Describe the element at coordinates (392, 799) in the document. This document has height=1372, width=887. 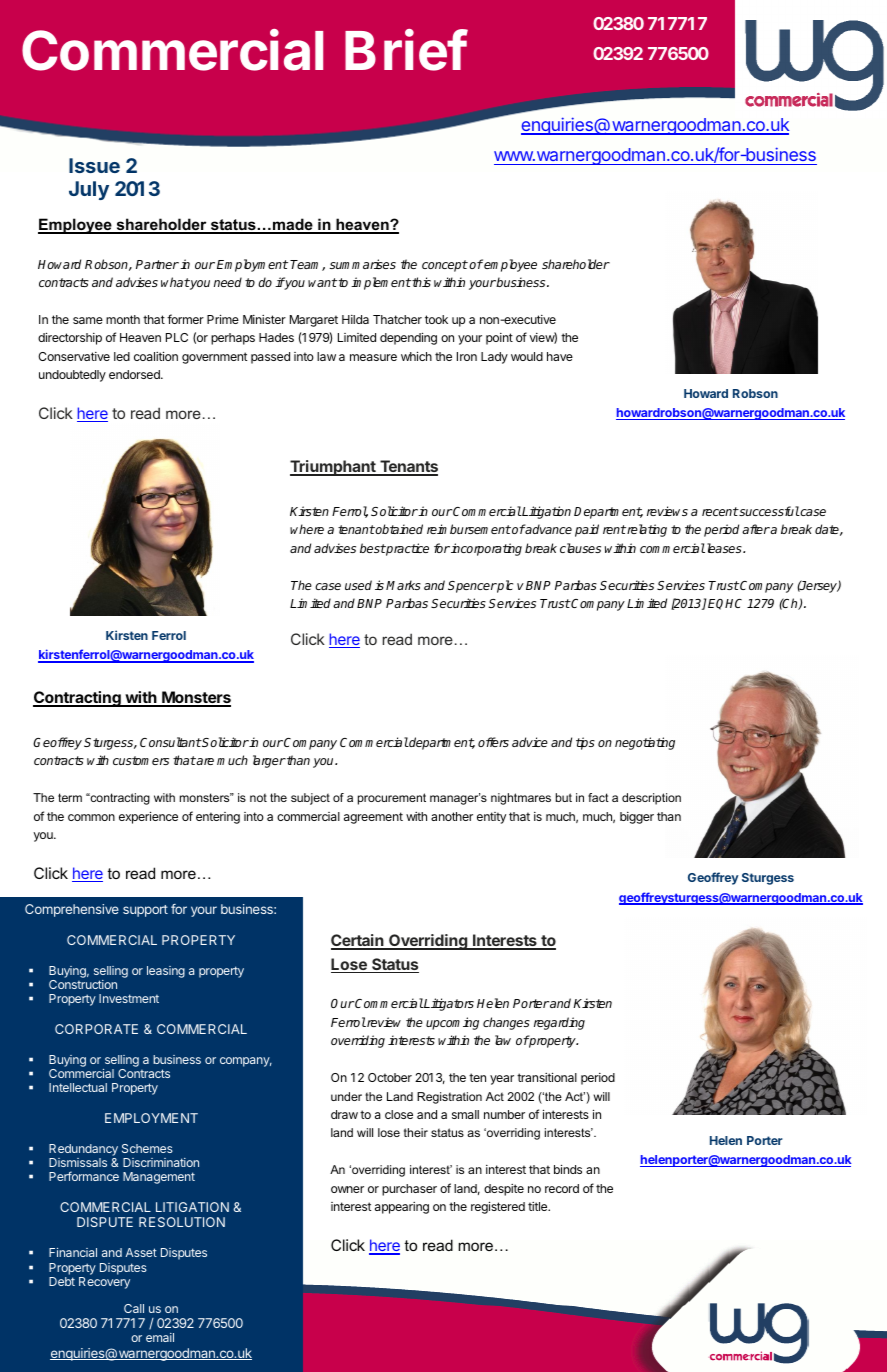
I see `procurement` at that location.
